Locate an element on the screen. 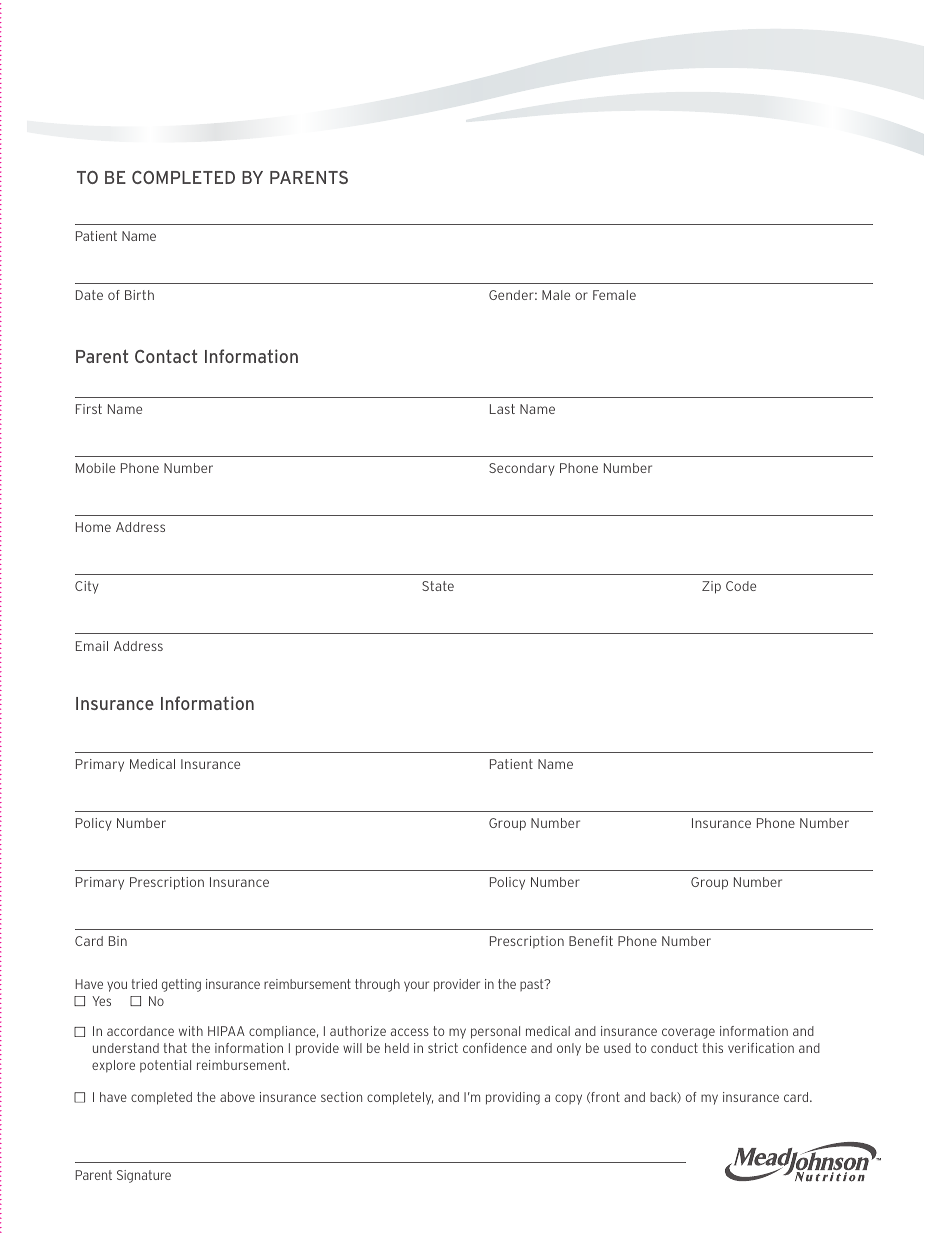  Home is located at coordinates (93, 527).
